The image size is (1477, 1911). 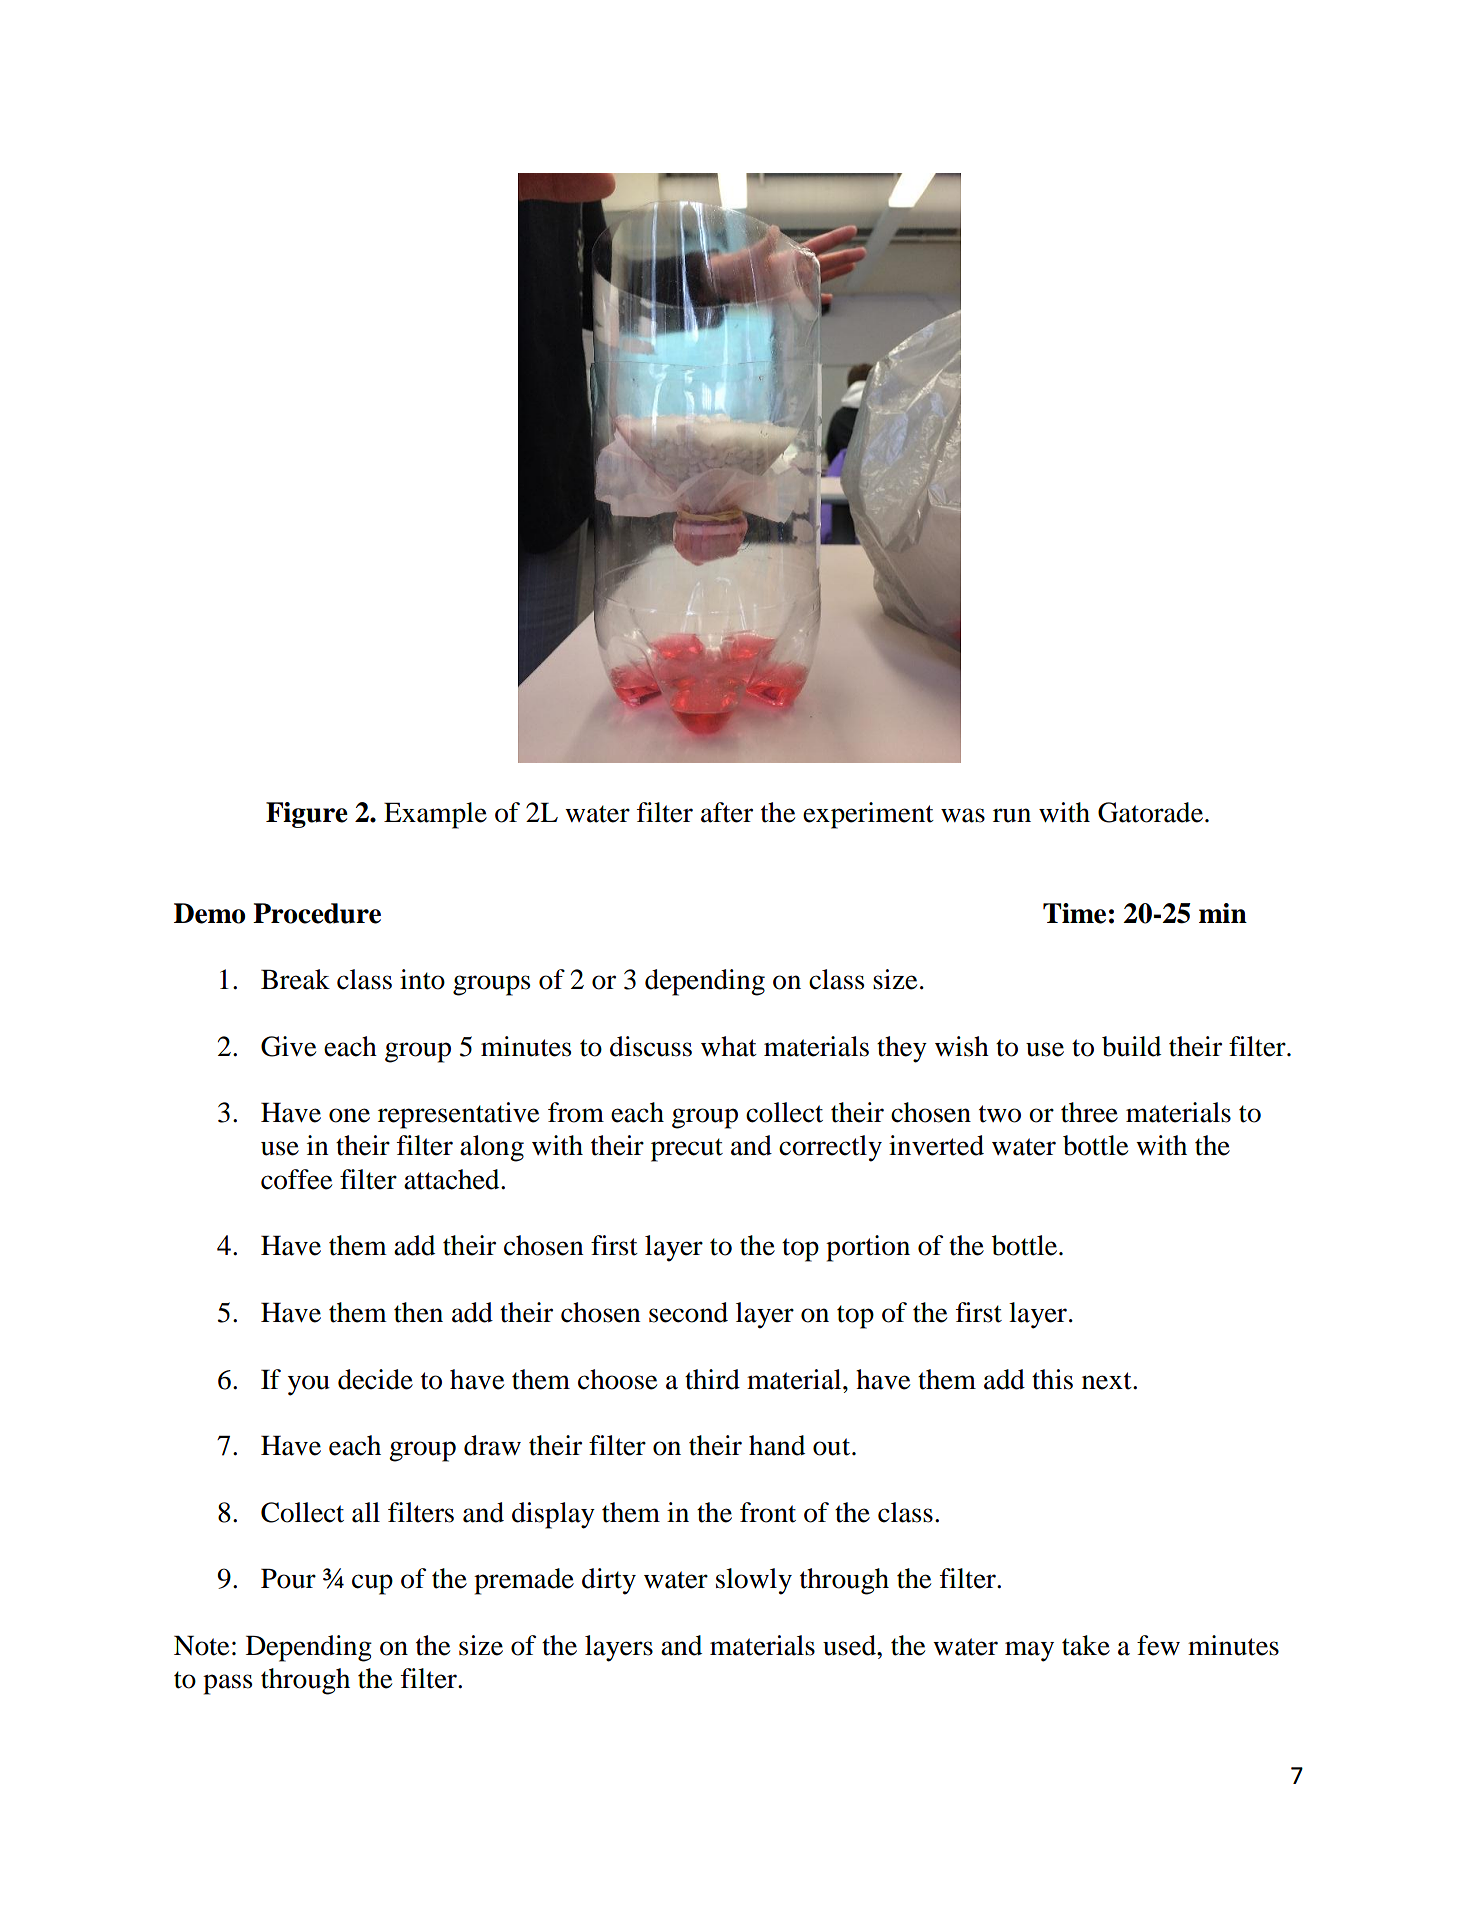 I want to click on used, so click(x=850, y=1645).
